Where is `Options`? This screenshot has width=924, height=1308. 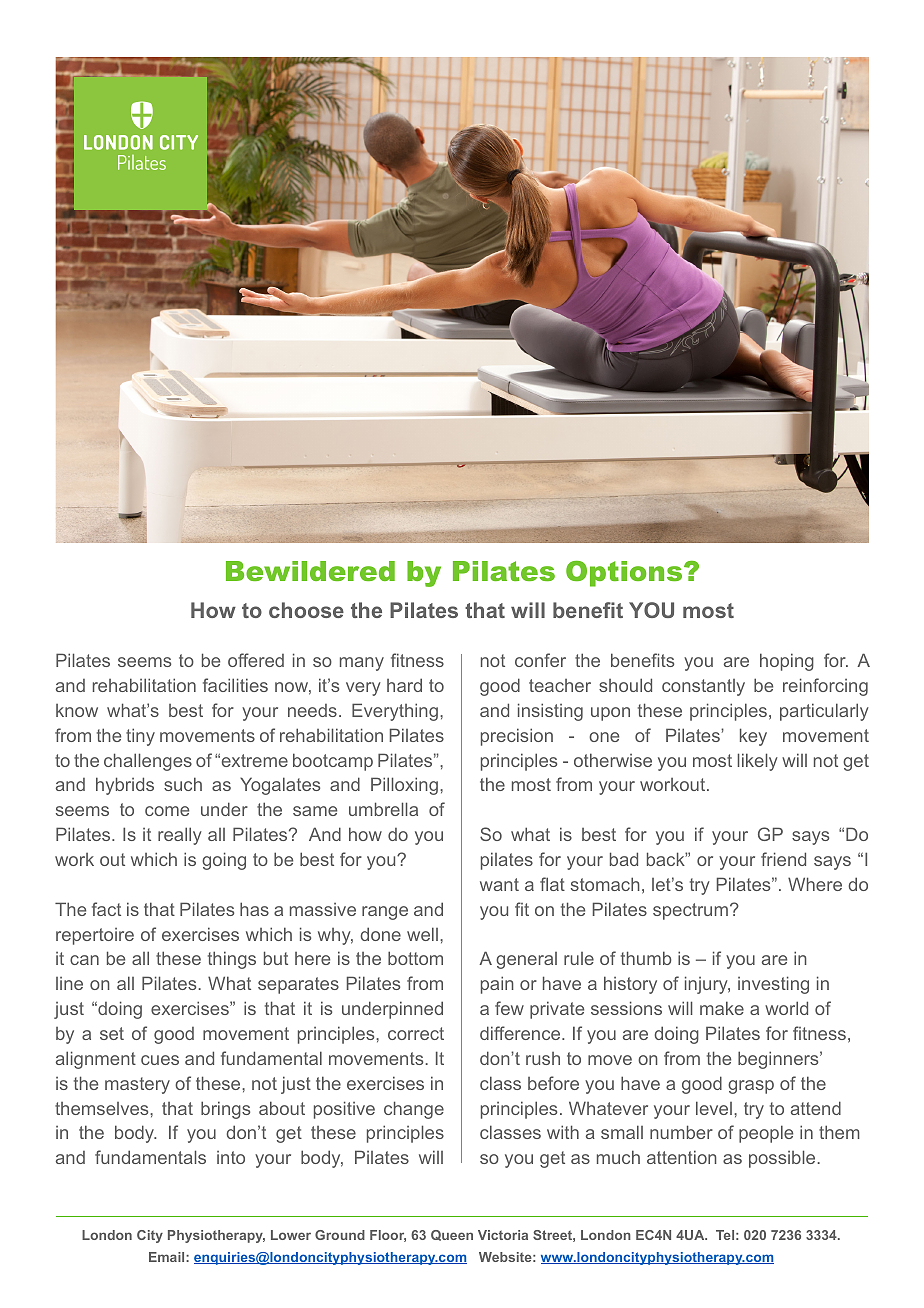
Options is located at coordinates (625, 574).
